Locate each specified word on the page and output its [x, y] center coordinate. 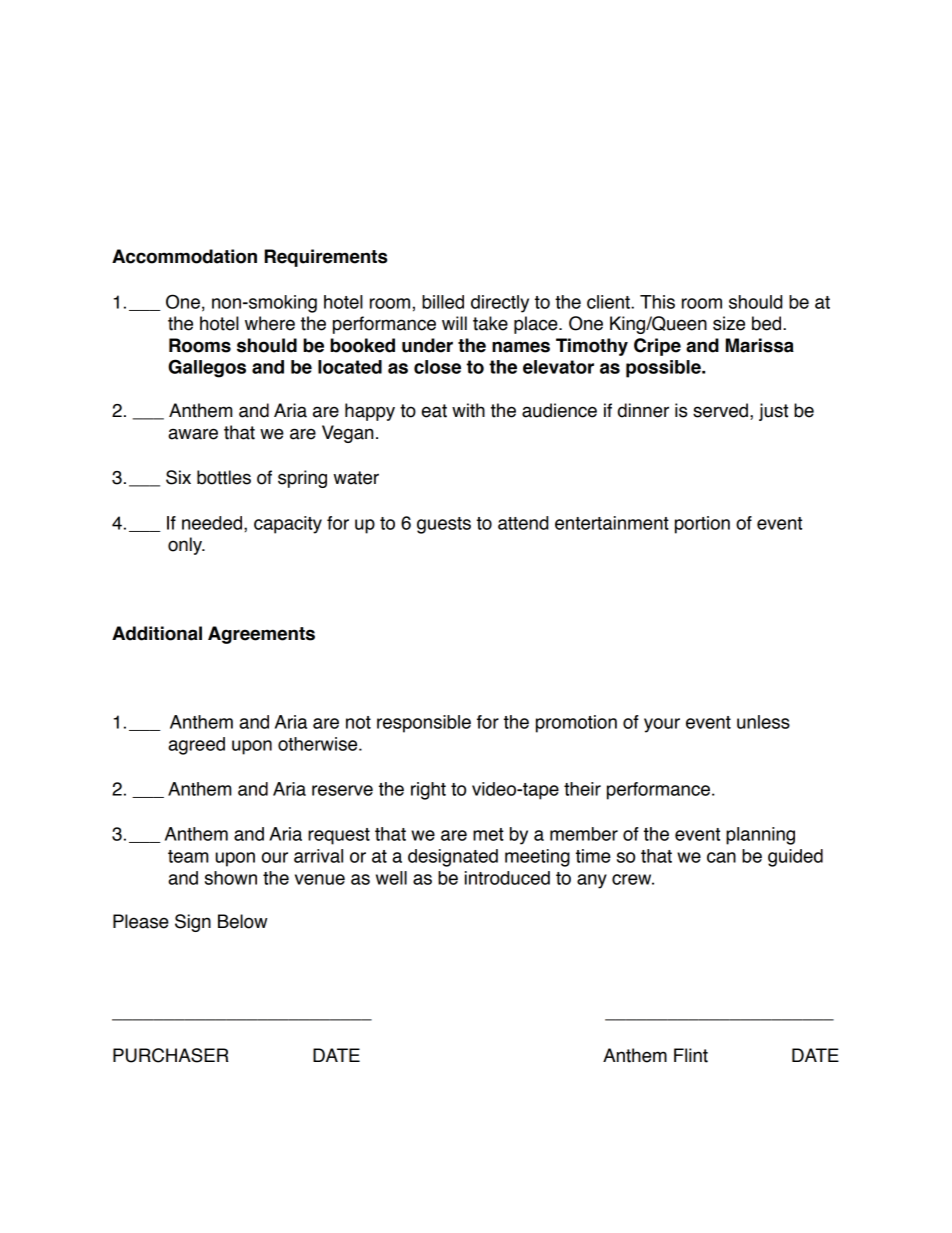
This [657, 302]
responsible [424, 724]
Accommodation [184, 256]
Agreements [261, 635]
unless [763, 722]
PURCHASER [171, 1055]
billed [443, 302]
